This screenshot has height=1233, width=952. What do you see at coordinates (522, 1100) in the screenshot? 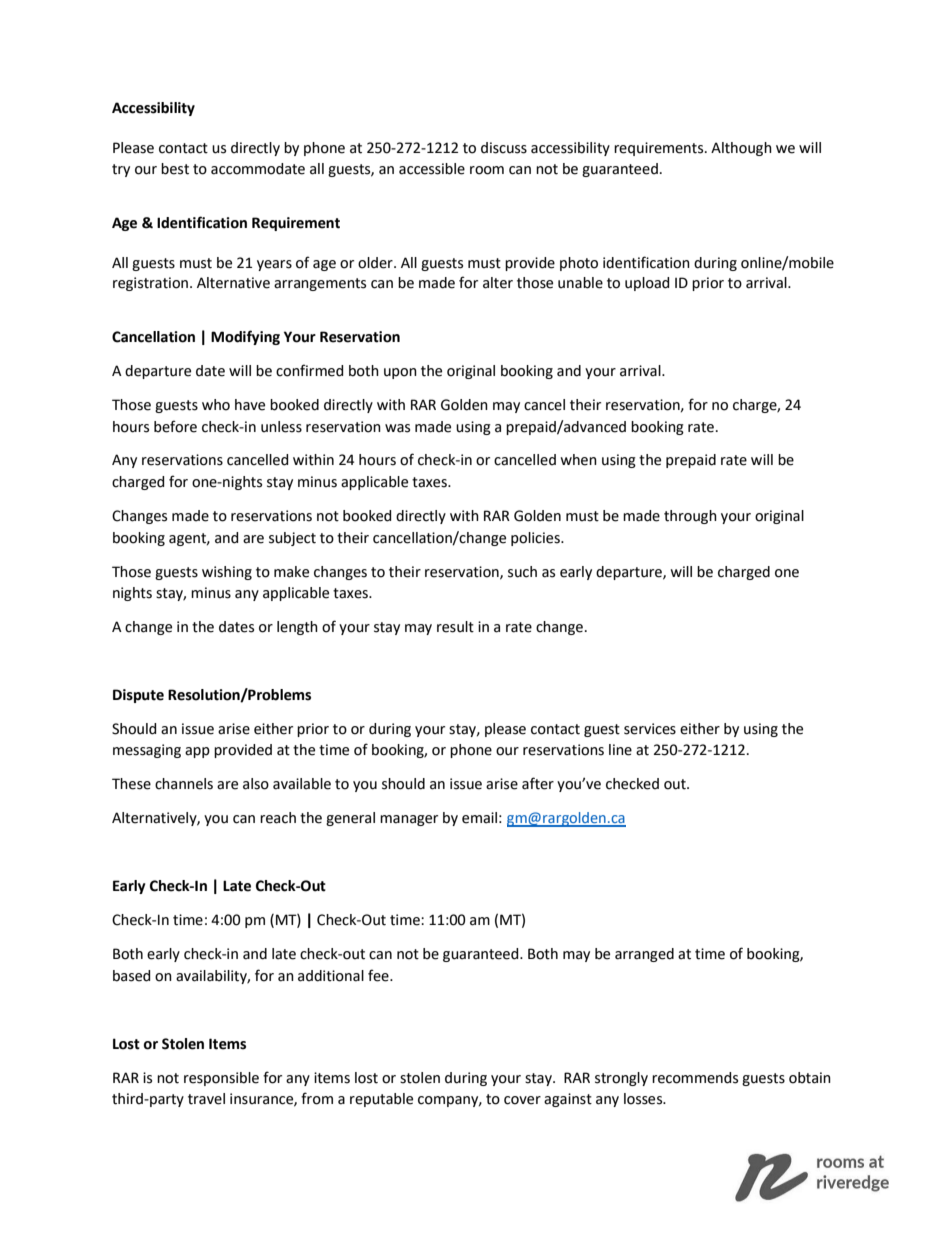
I see `cover` at bounding box center [522, 1100].
